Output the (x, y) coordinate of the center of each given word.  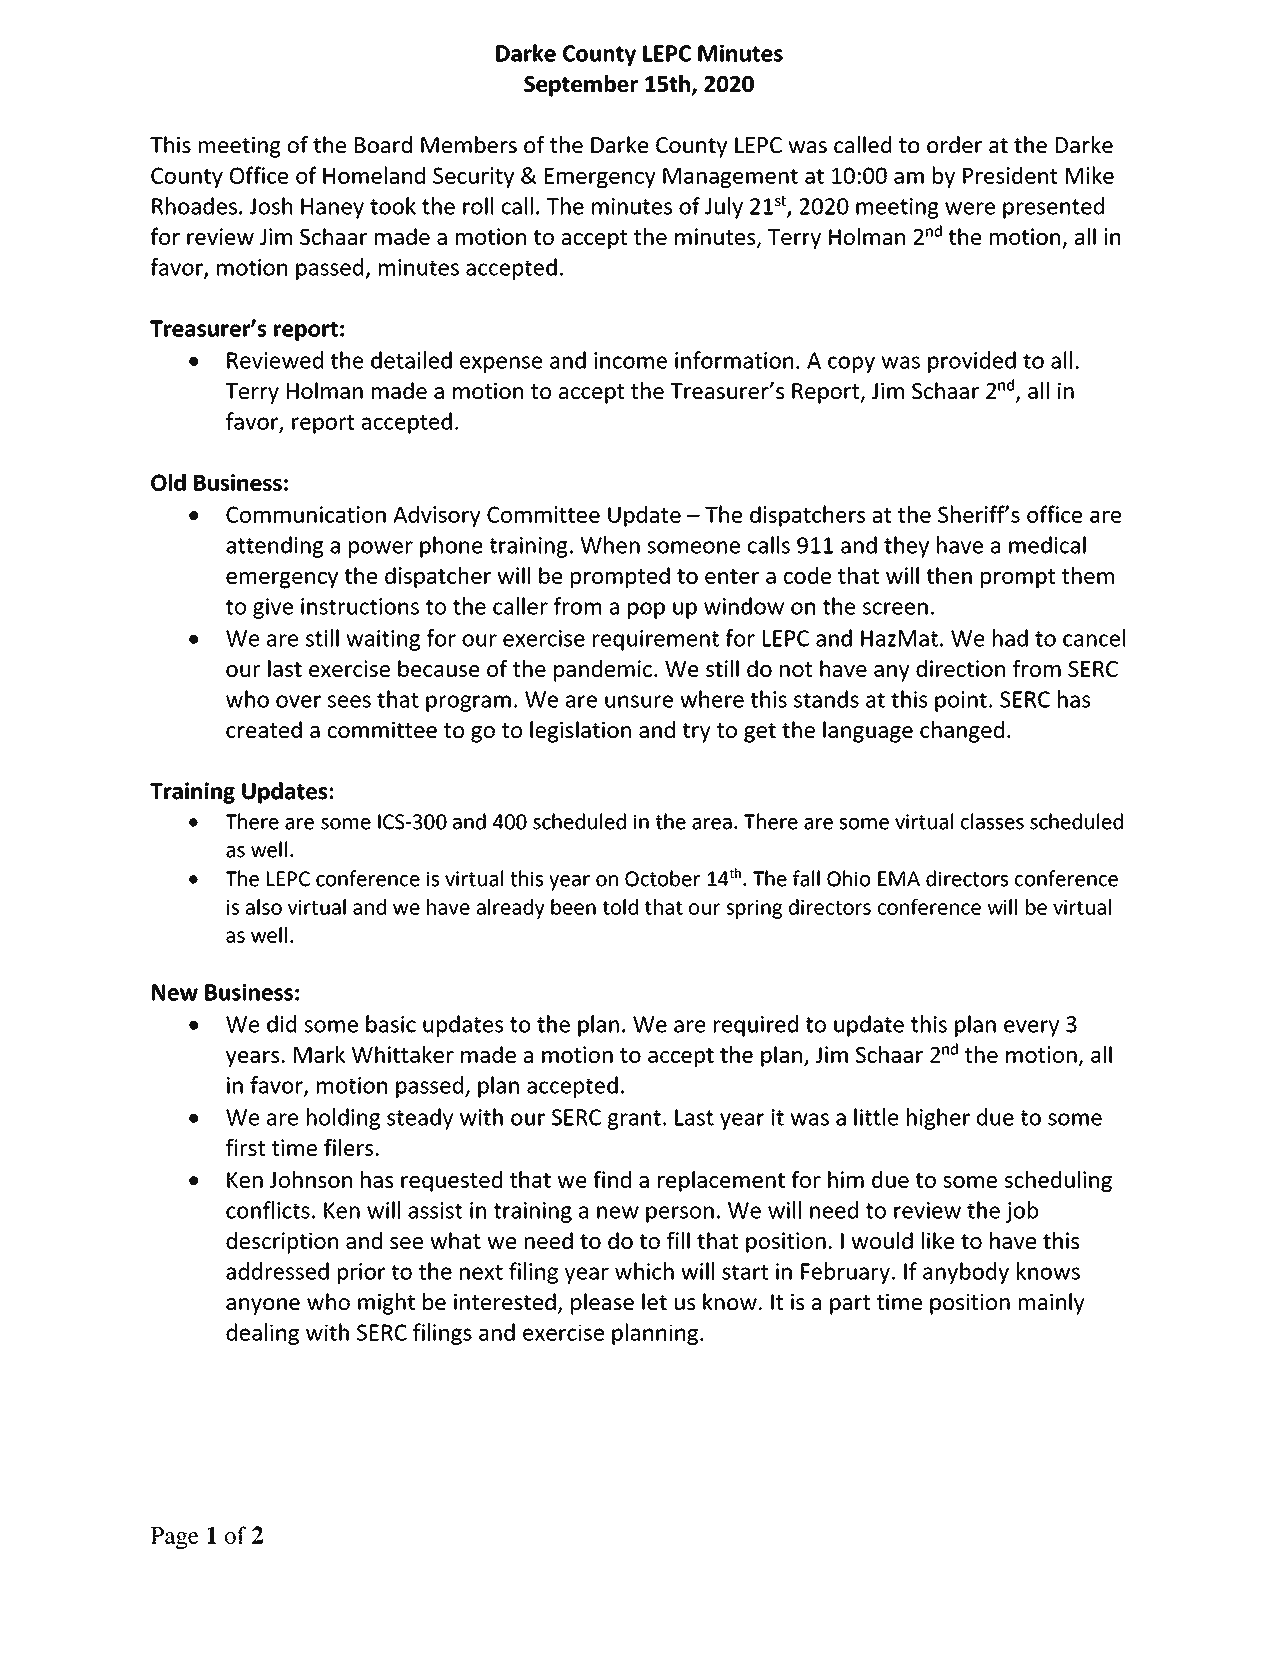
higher (938, 1119)
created (264, 729)
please (602, 1304)
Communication (306, 514)
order (954, 145)
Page (175, 1538)
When (610, 545)
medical (1047, 545)
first (245, 1147)
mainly (1052, 1304)
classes (992, 821)
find (612, 1179)
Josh (271, 206)
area (712, 824)
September (581, 86)
